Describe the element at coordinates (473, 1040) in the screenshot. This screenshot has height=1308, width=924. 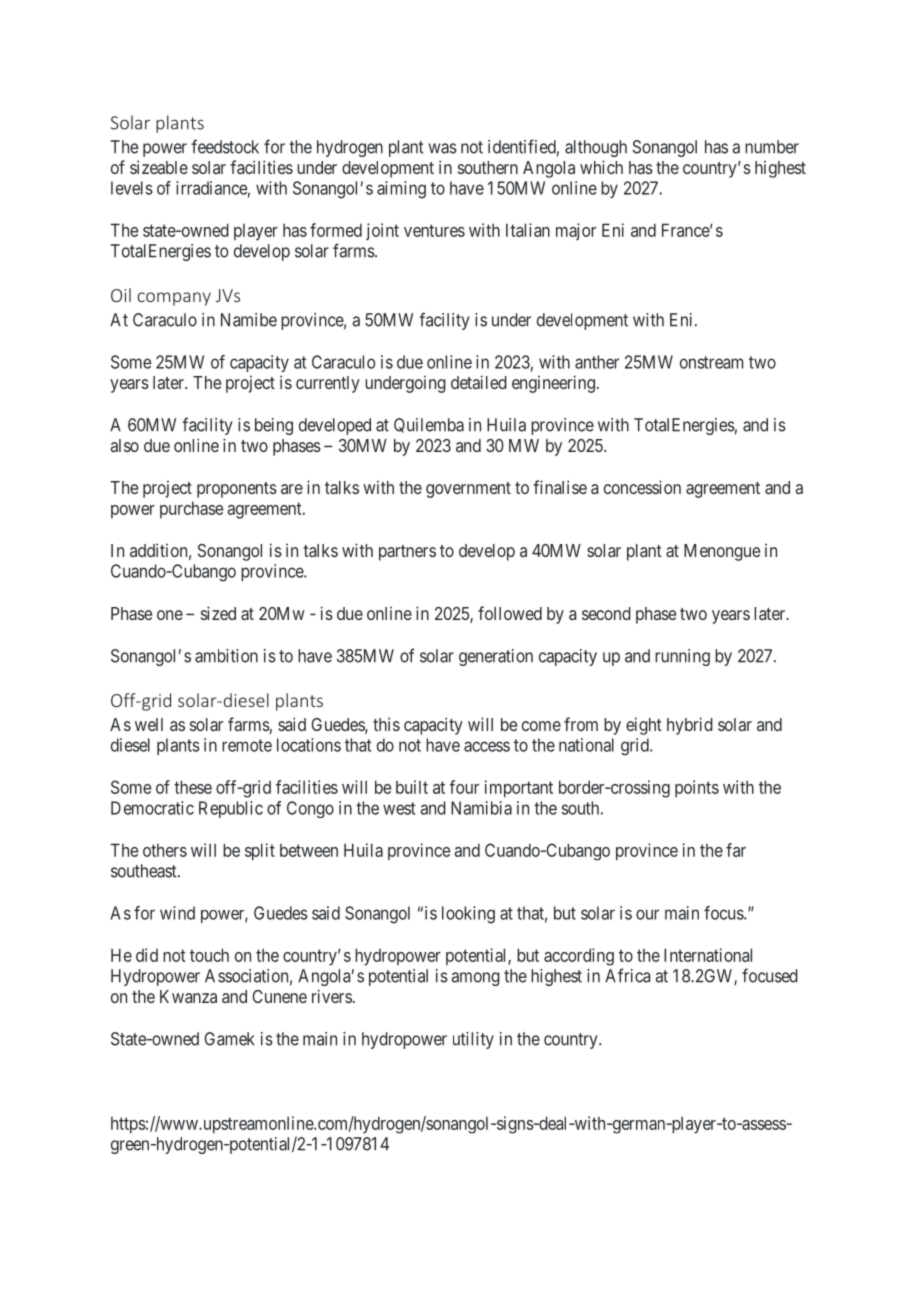
I see `utility` at that location.
